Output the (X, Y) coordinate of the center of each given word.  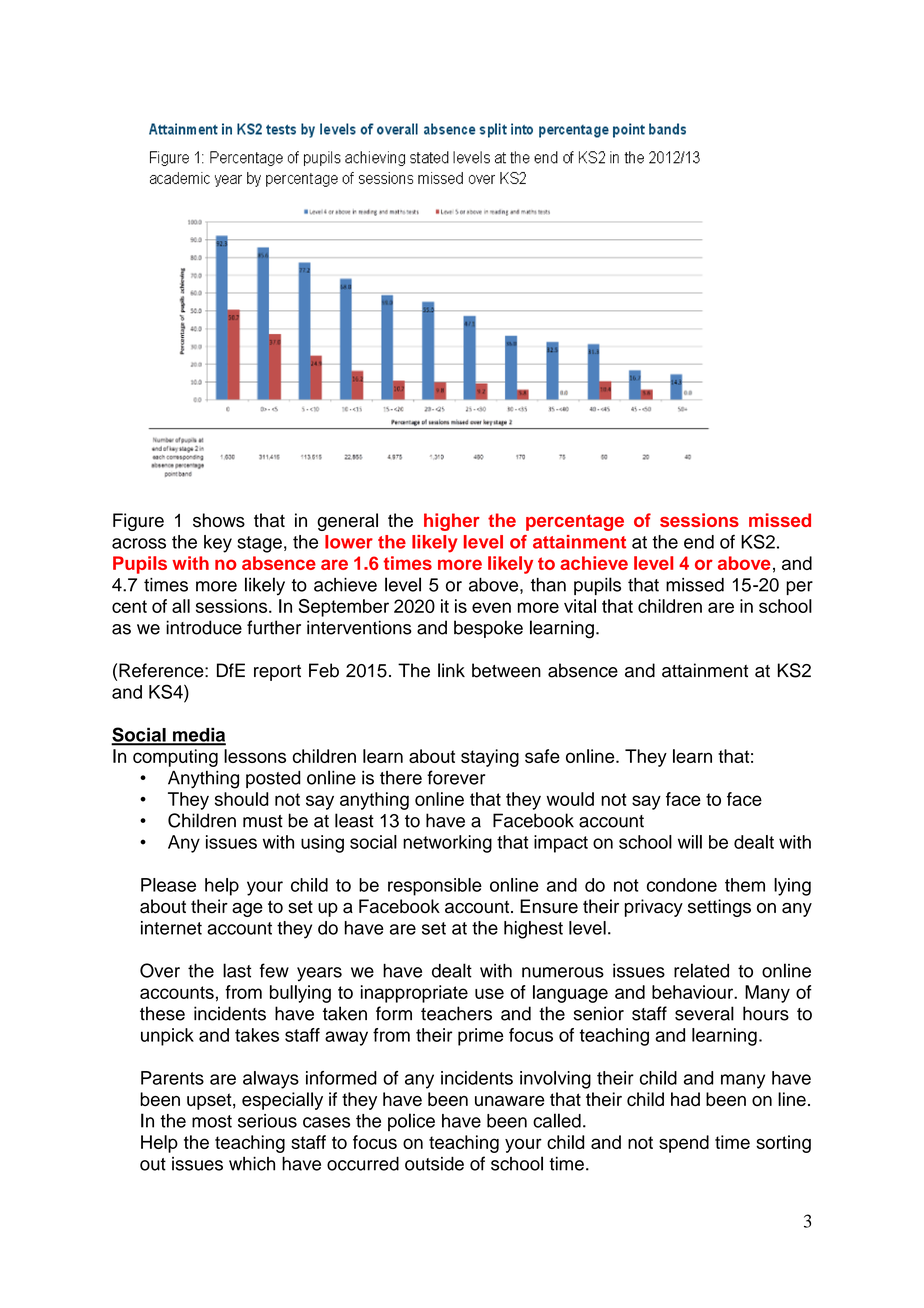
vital (580, 606)
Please (168, 885)
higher (452, 522)
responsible (435, 887)
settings (719, 908)
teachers (456, 1013)
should (242, 799)
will (690, 842)
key (218, 544)
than (548, 585)
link (451, 670)
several (704, 1013)
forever (456, 777)
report (277, 673)
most (212, 1121)
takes (257, 1035)
